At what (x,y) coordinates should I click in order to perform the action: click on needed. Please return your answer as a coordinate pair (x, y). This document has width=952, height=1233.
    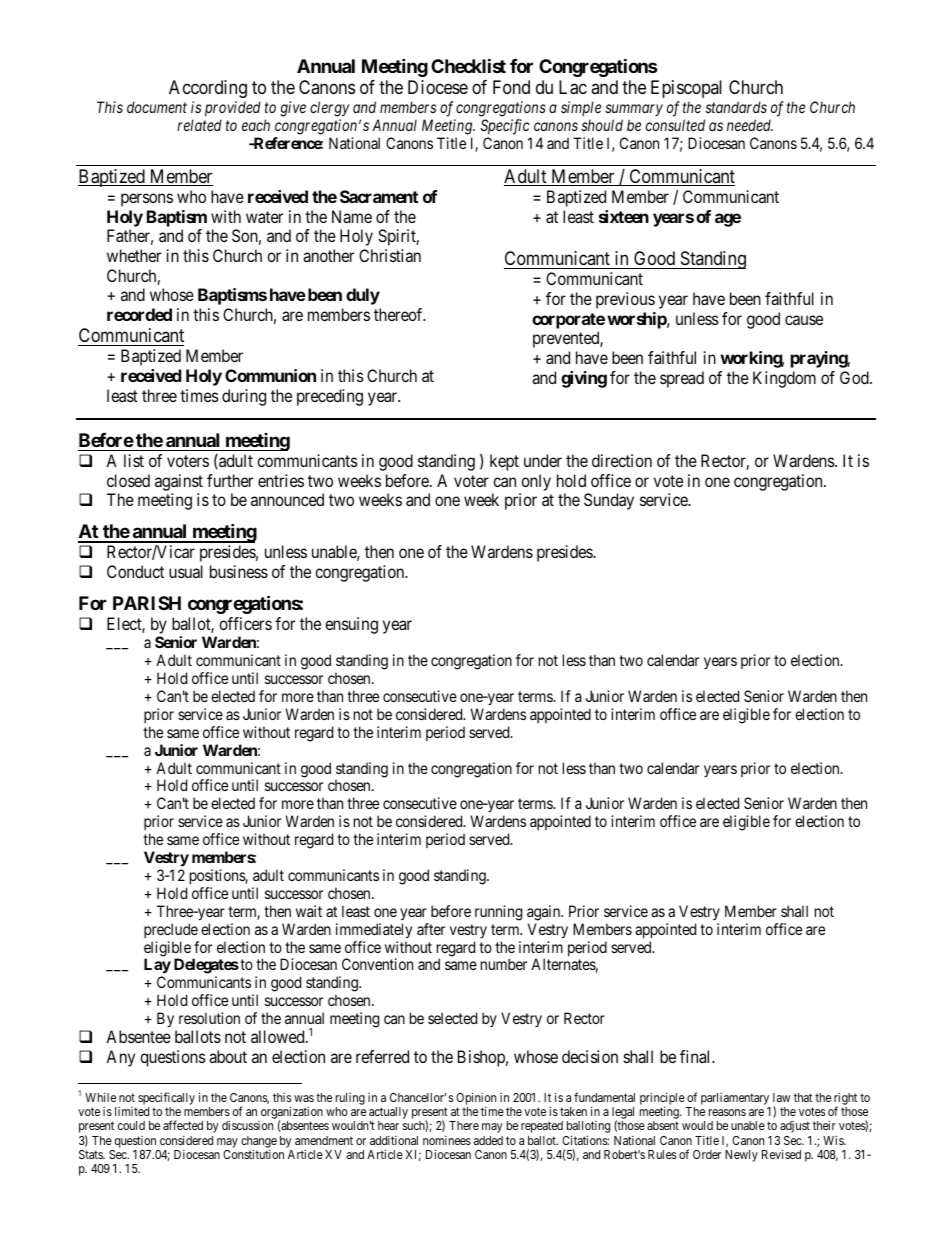
    Looking at the image, I should click on (750, 125).
